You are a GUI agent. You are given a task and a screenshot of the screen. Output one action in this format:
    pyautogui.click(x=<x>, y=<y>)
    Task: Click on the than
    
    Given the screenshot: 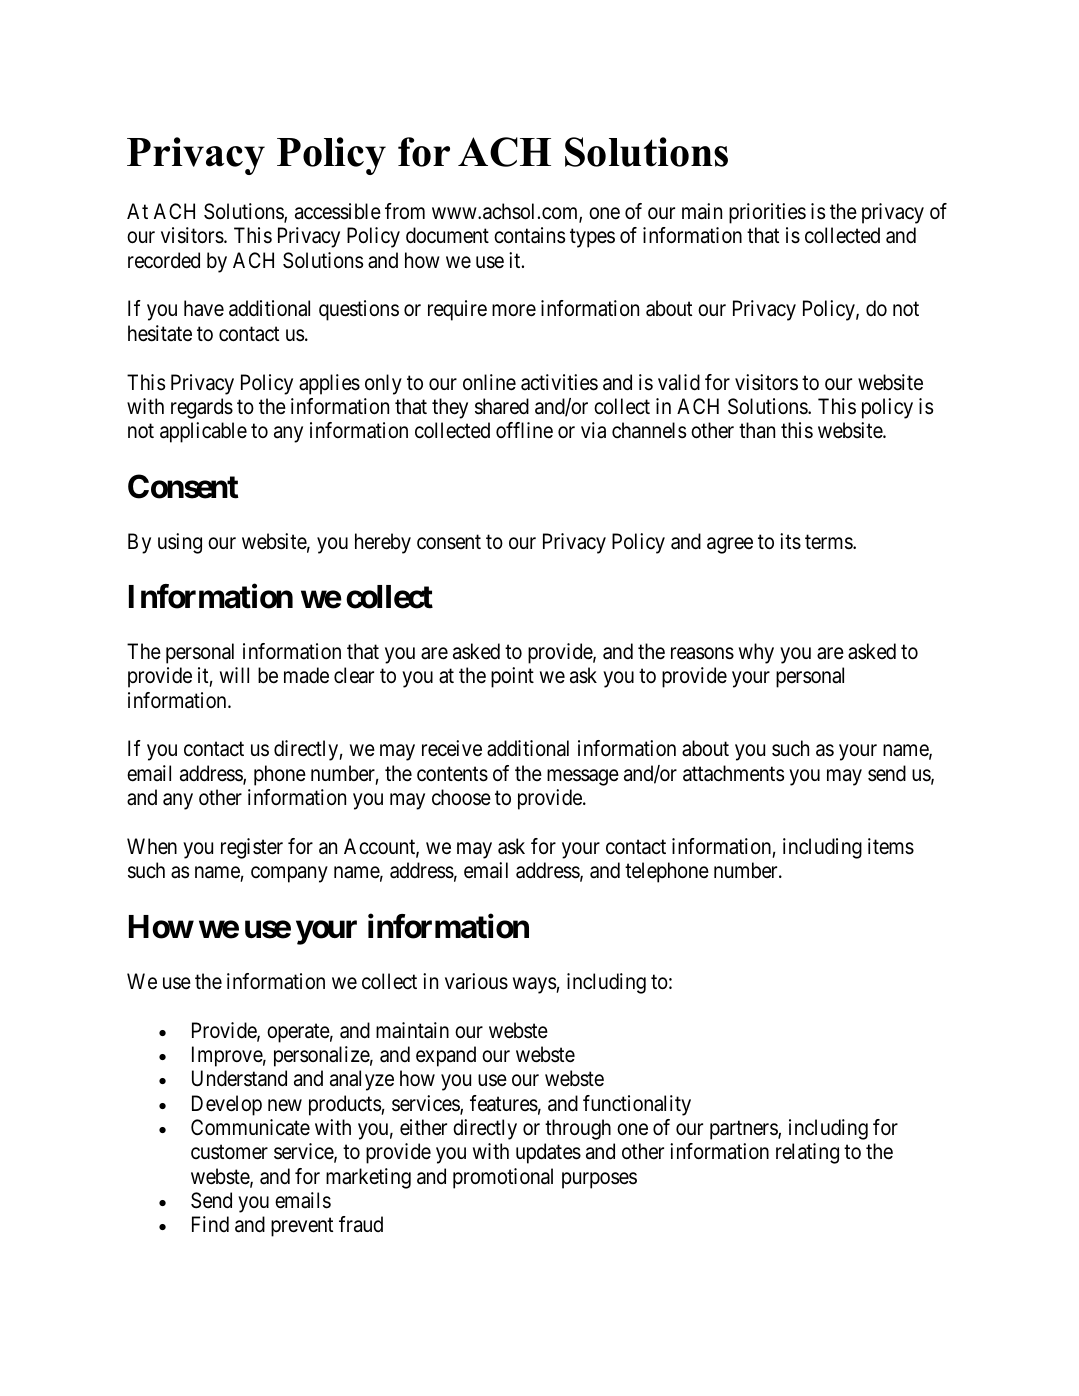 What is the action you would take?
    pyautogui.click(x=757, y=430)
